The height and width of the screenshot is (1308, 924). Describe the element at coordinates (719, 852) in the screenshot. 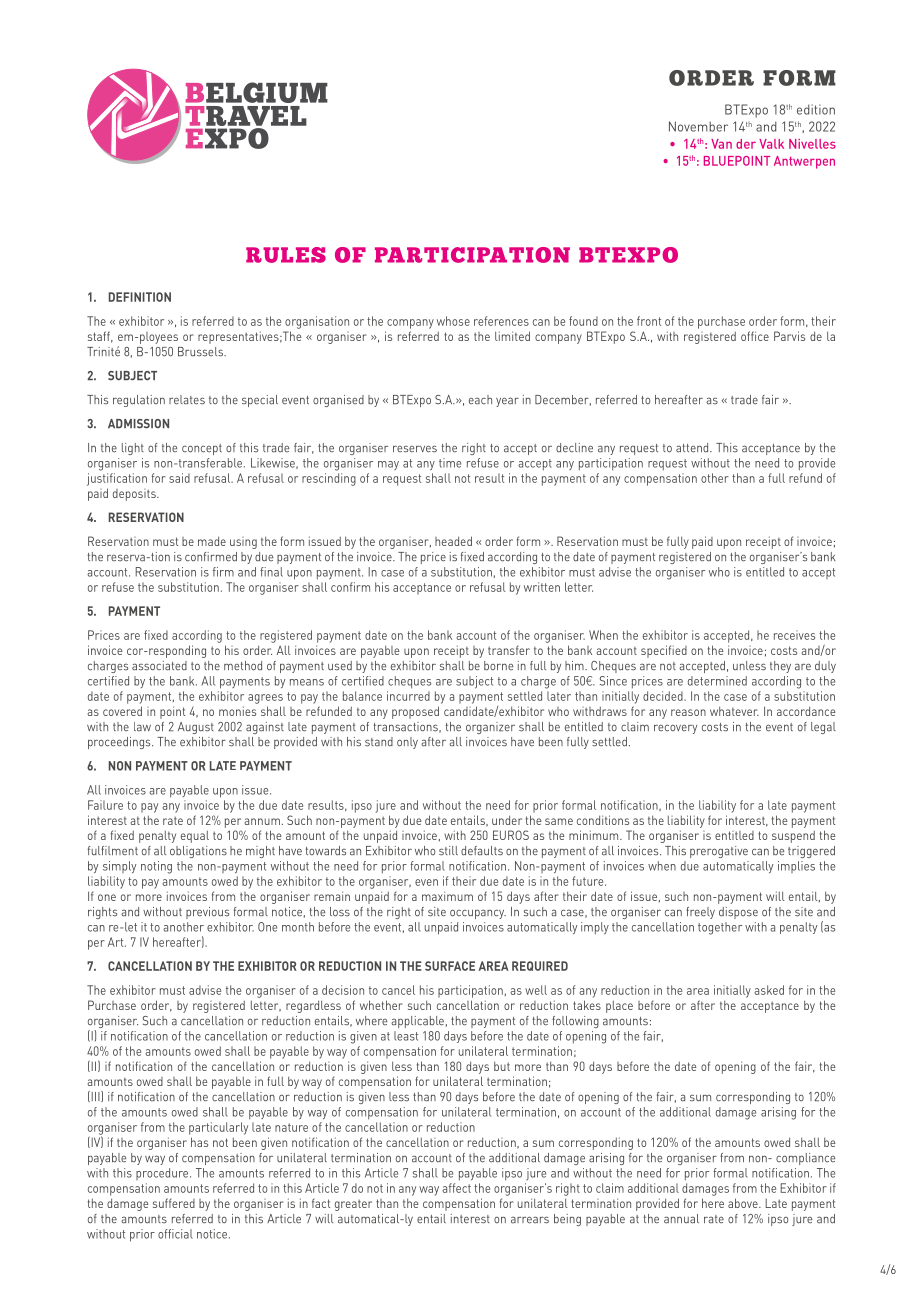

I see `prerogative` at that location.
